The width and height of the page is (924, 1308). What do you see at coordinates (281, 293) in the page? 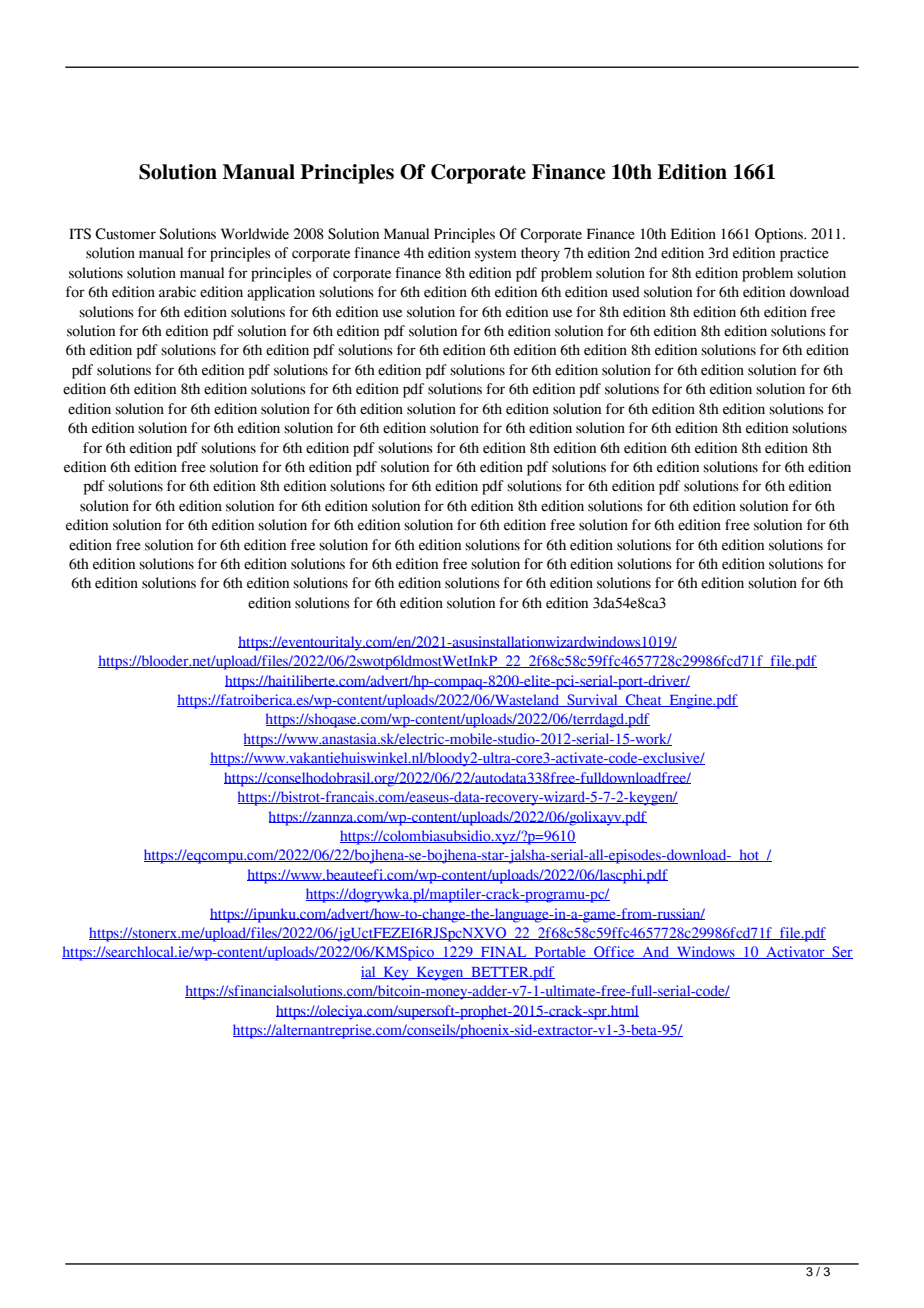
I see `application` at bounding box center [281, 293].
